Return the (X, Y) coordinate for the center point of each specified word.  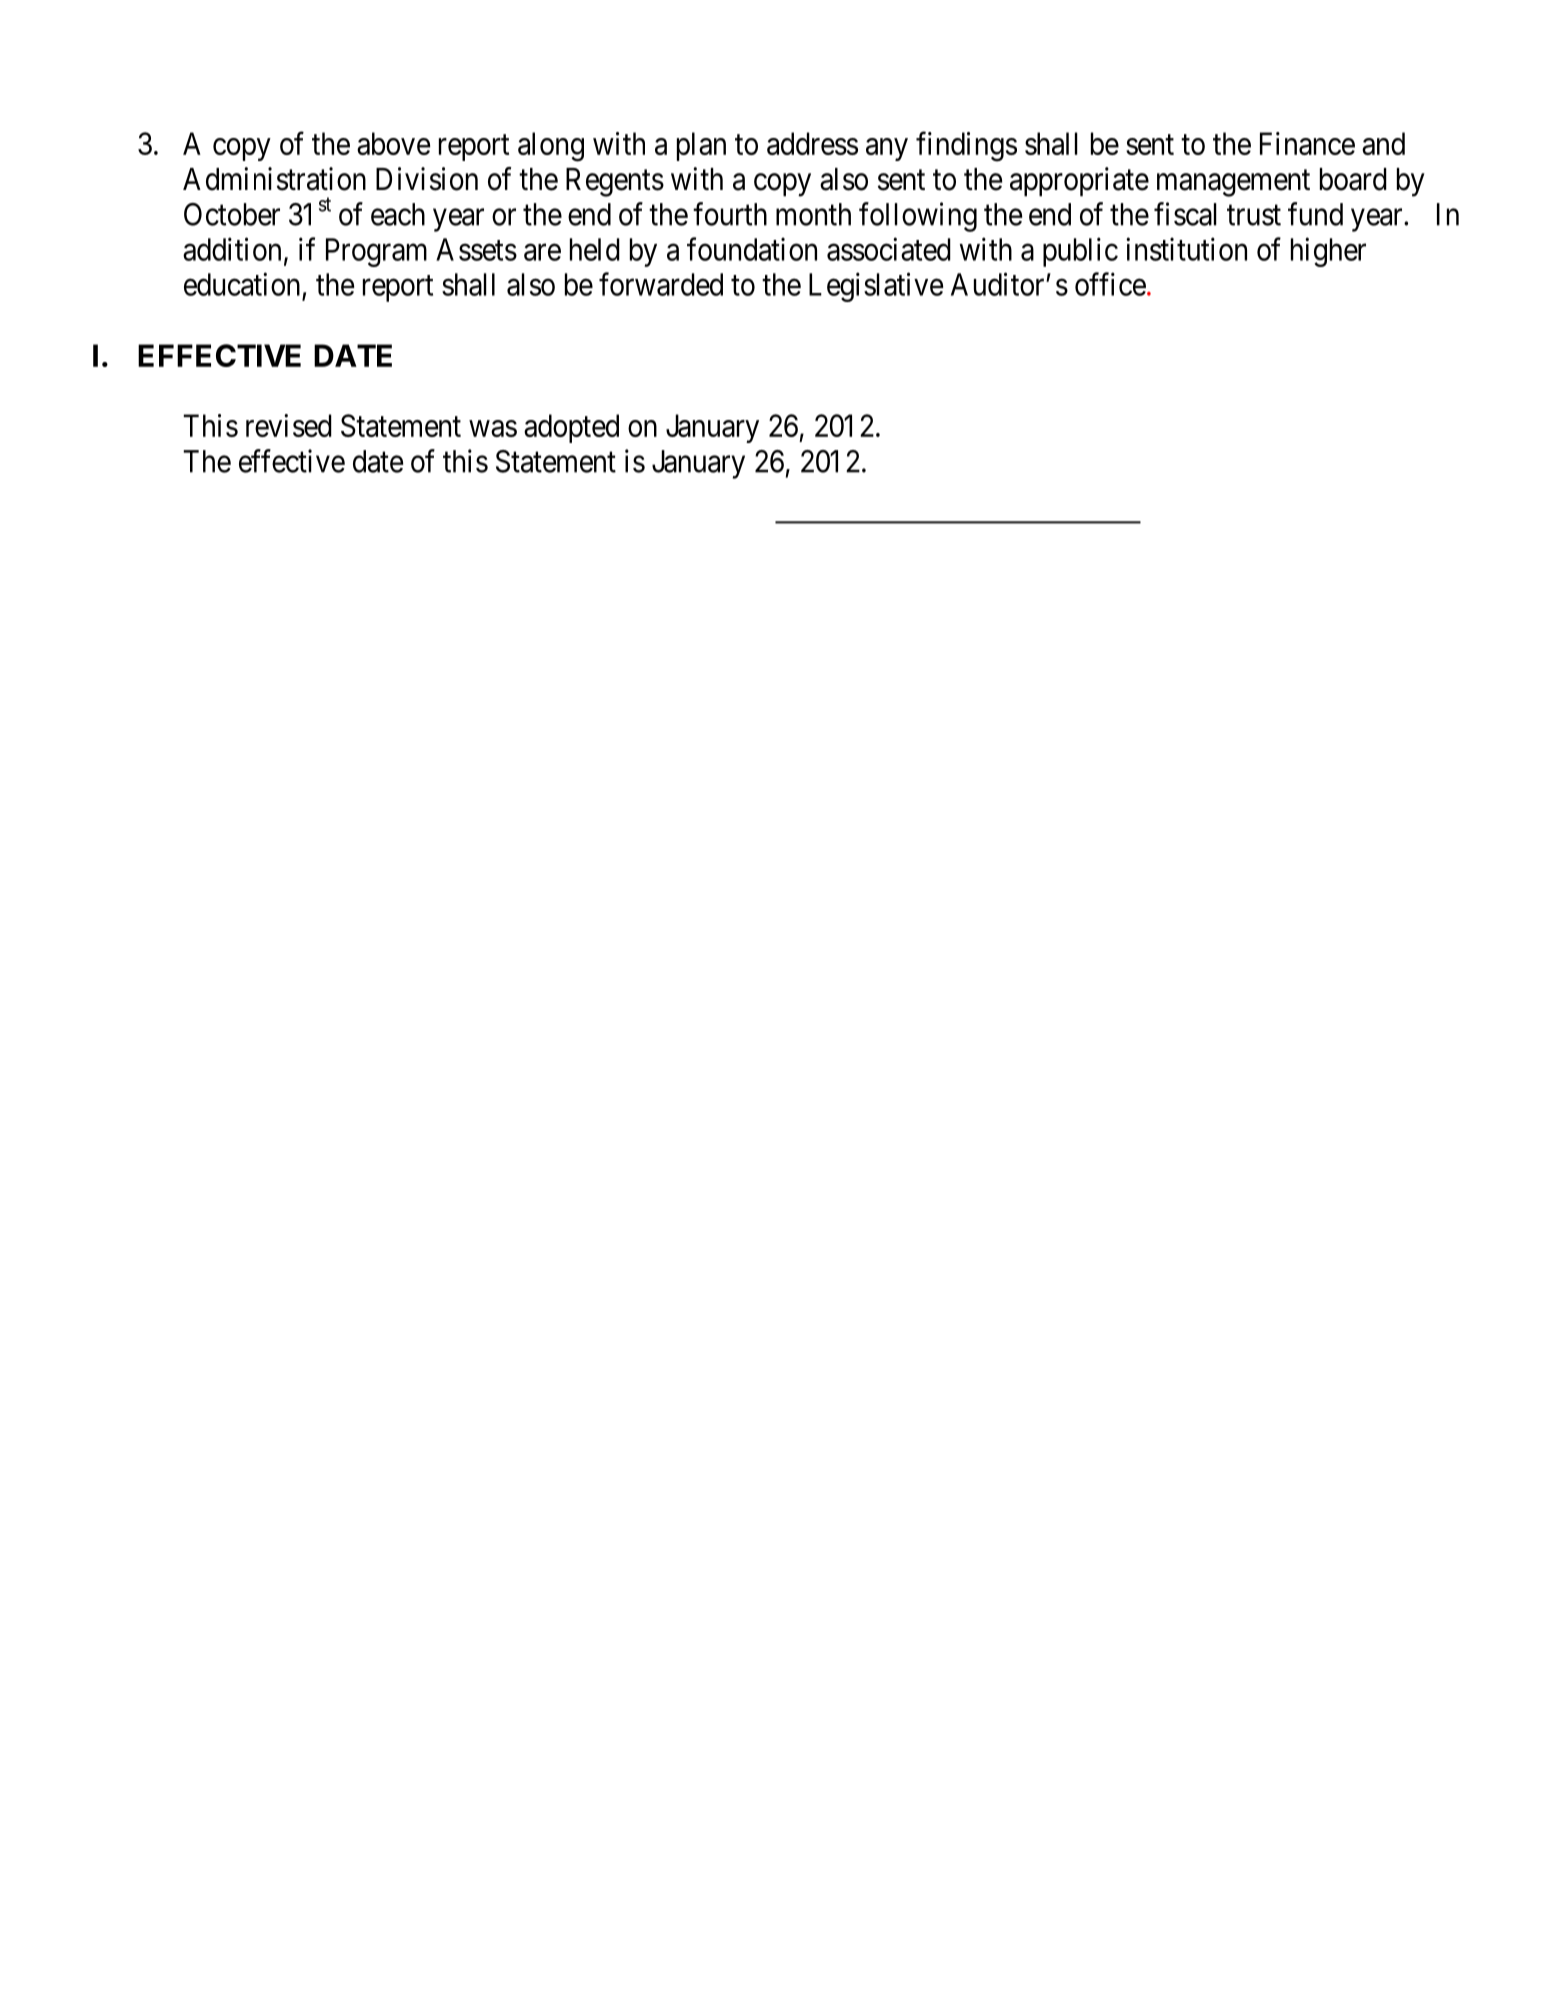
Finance (1307, 143)
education (242, 284)
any (887, 149)
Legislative (876, 287)
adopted (571, 428)
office (1110, 284)
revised (289, 425)
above (393, 143)
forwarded (661, 284)
